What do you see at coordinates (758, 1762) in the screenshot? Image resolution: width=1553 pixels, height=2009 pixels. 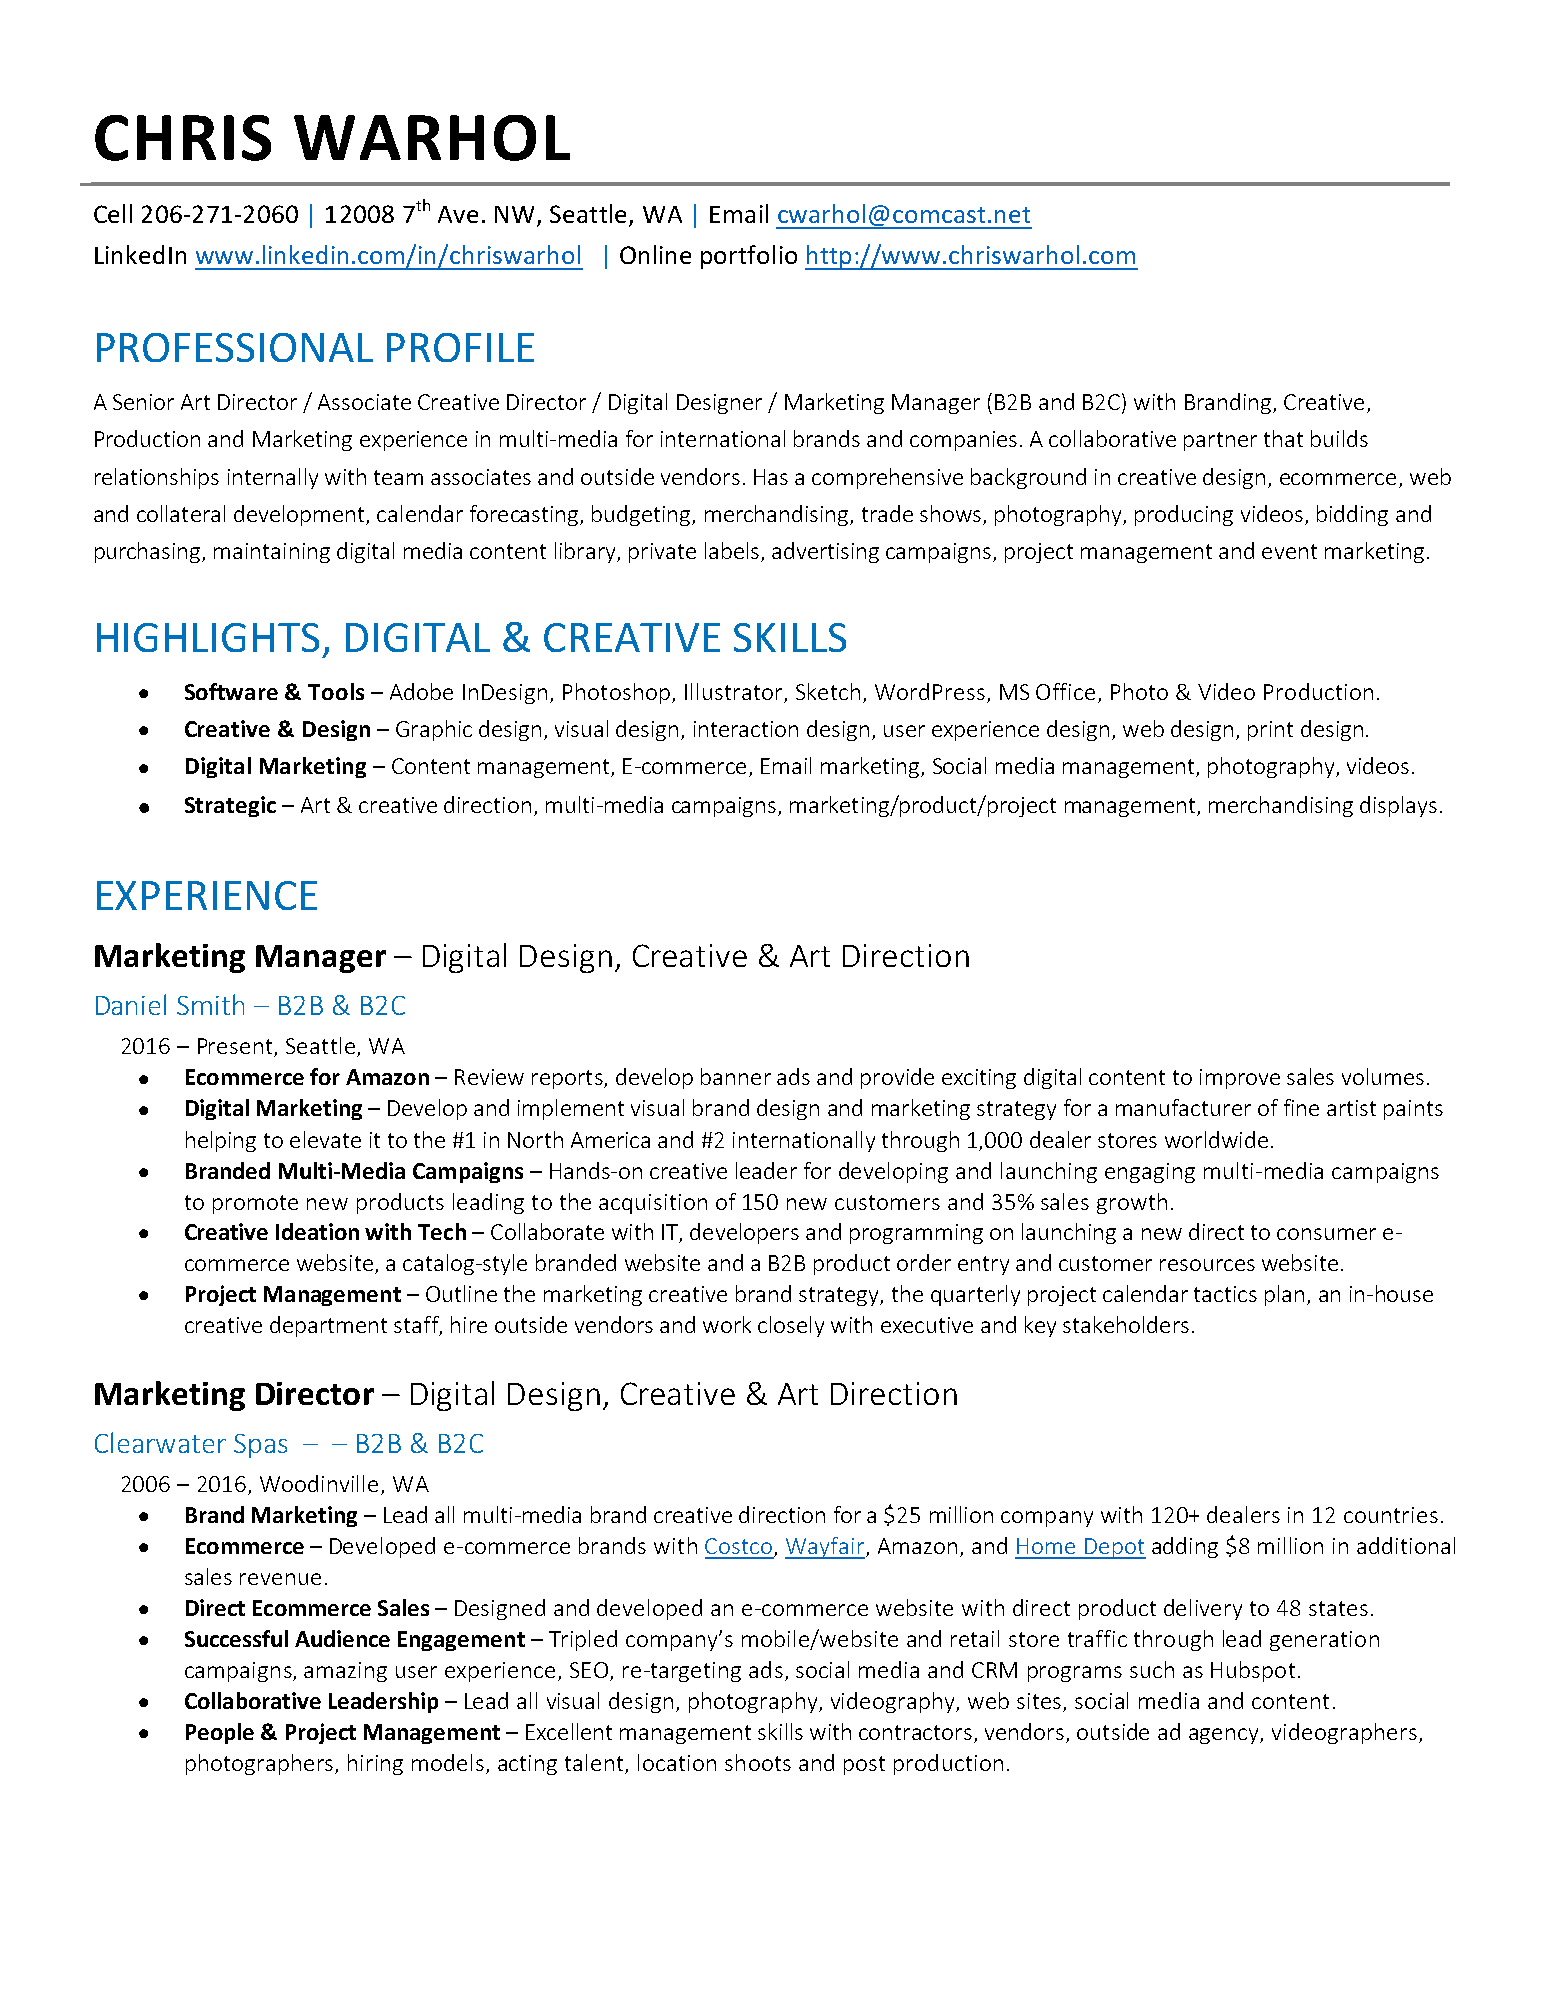 I see `shoots` at bounding box center [758, 1762].
